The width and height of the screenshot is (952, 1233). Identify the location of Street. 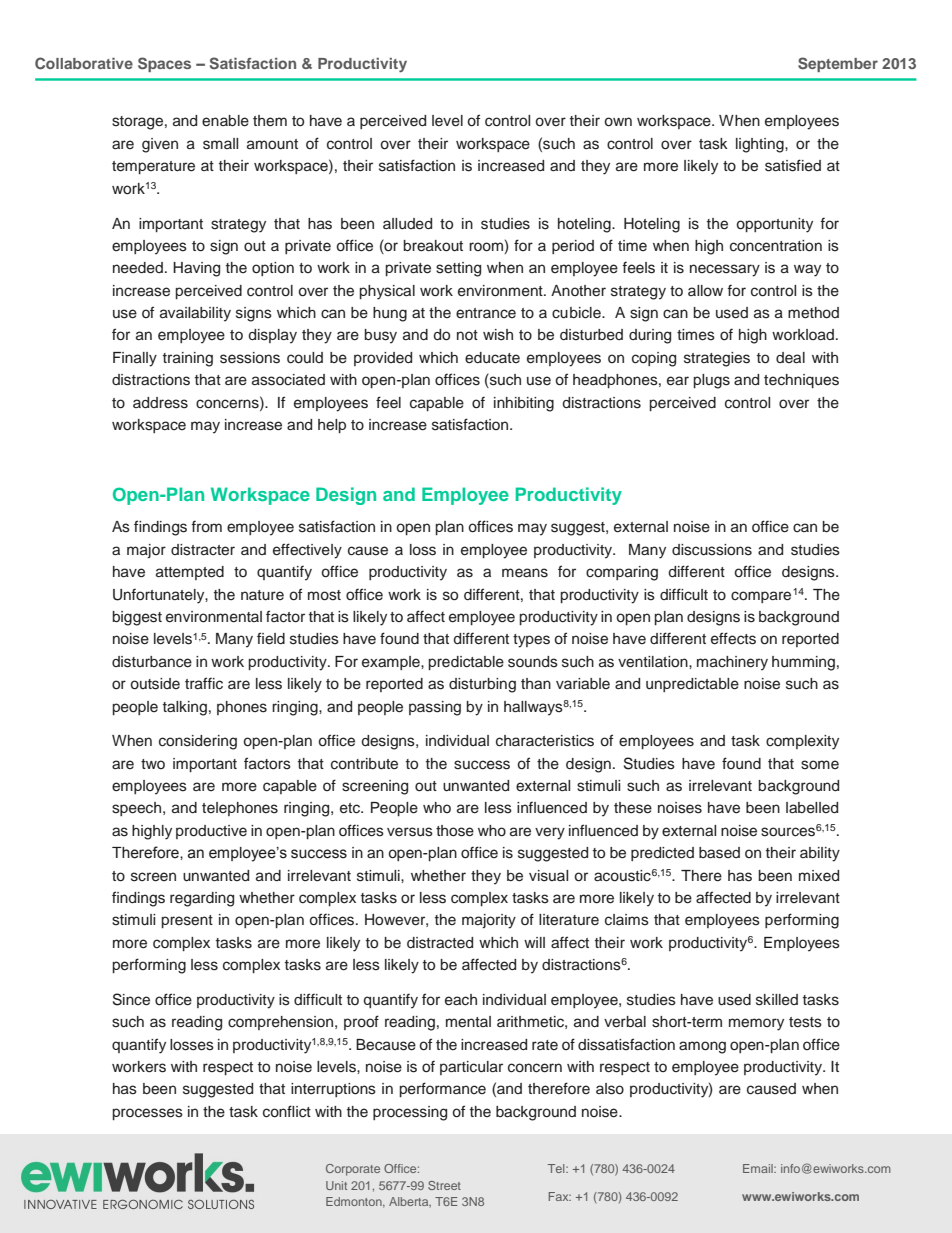
(444, 1185).
